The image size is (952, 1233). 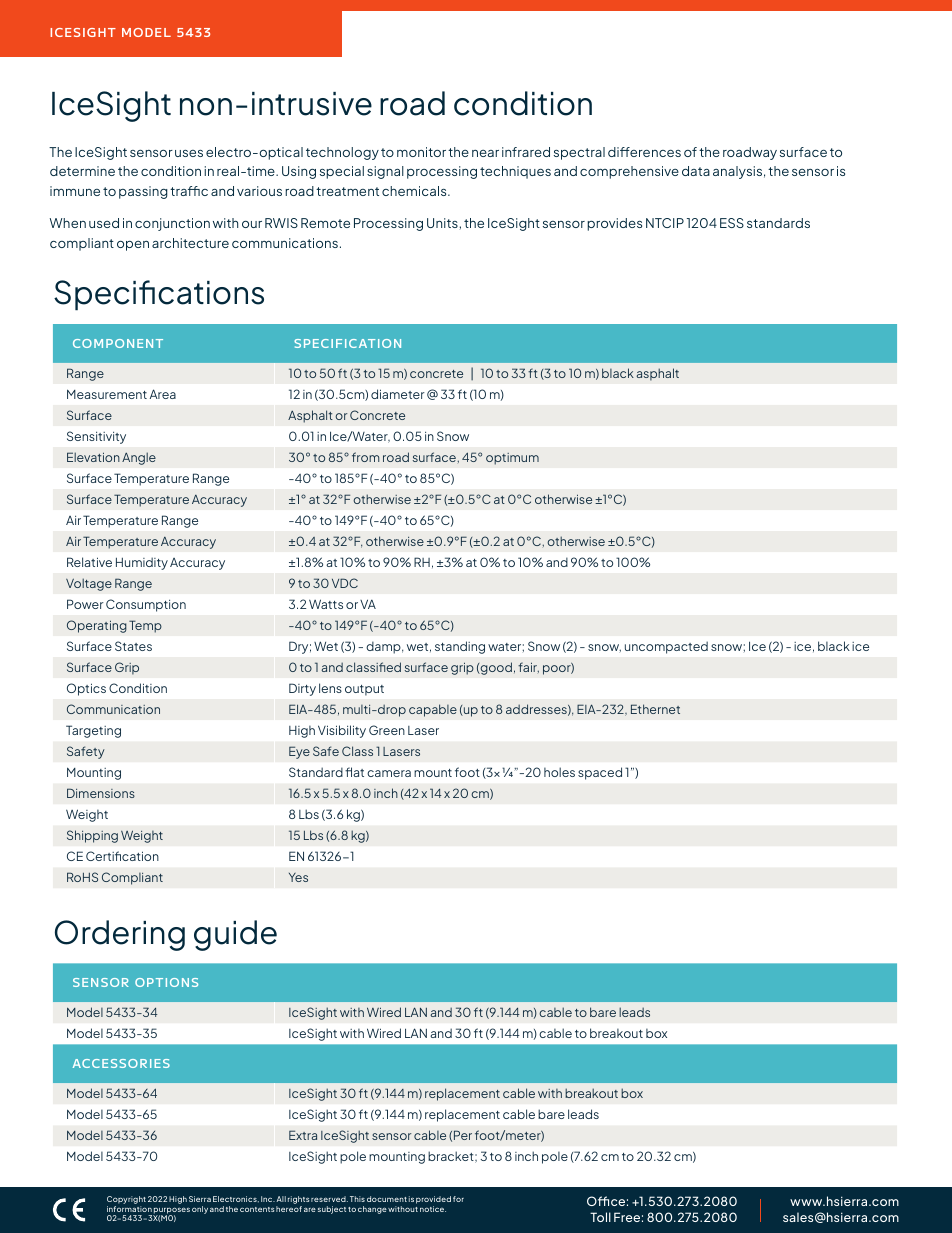 What do you see at coordinates (126, 1201) in the screenshot?
I see `Copyright` at bounding box center [126, 1201].
